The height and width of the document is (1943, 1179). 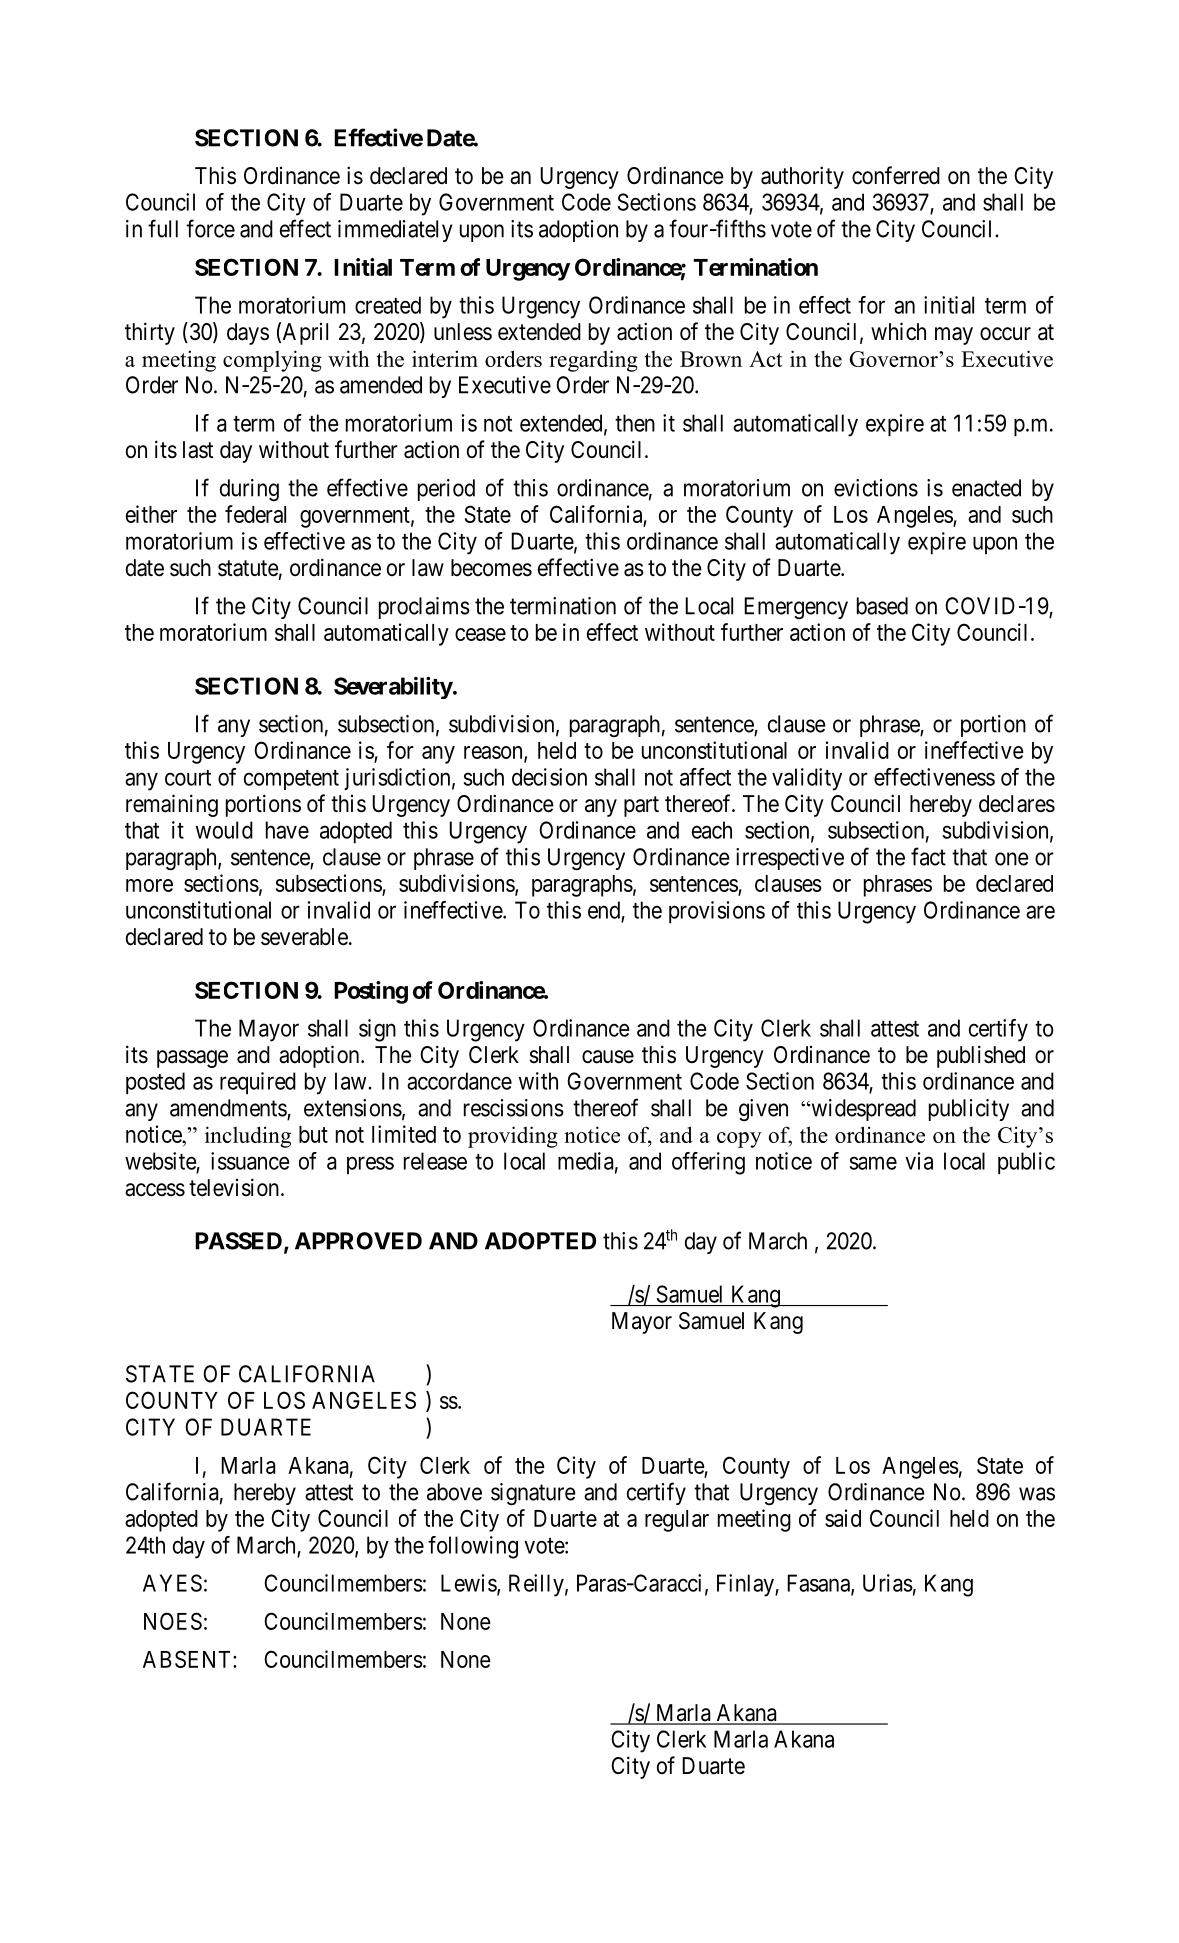 I want to click on regular, so click(x=677, y=1521).
